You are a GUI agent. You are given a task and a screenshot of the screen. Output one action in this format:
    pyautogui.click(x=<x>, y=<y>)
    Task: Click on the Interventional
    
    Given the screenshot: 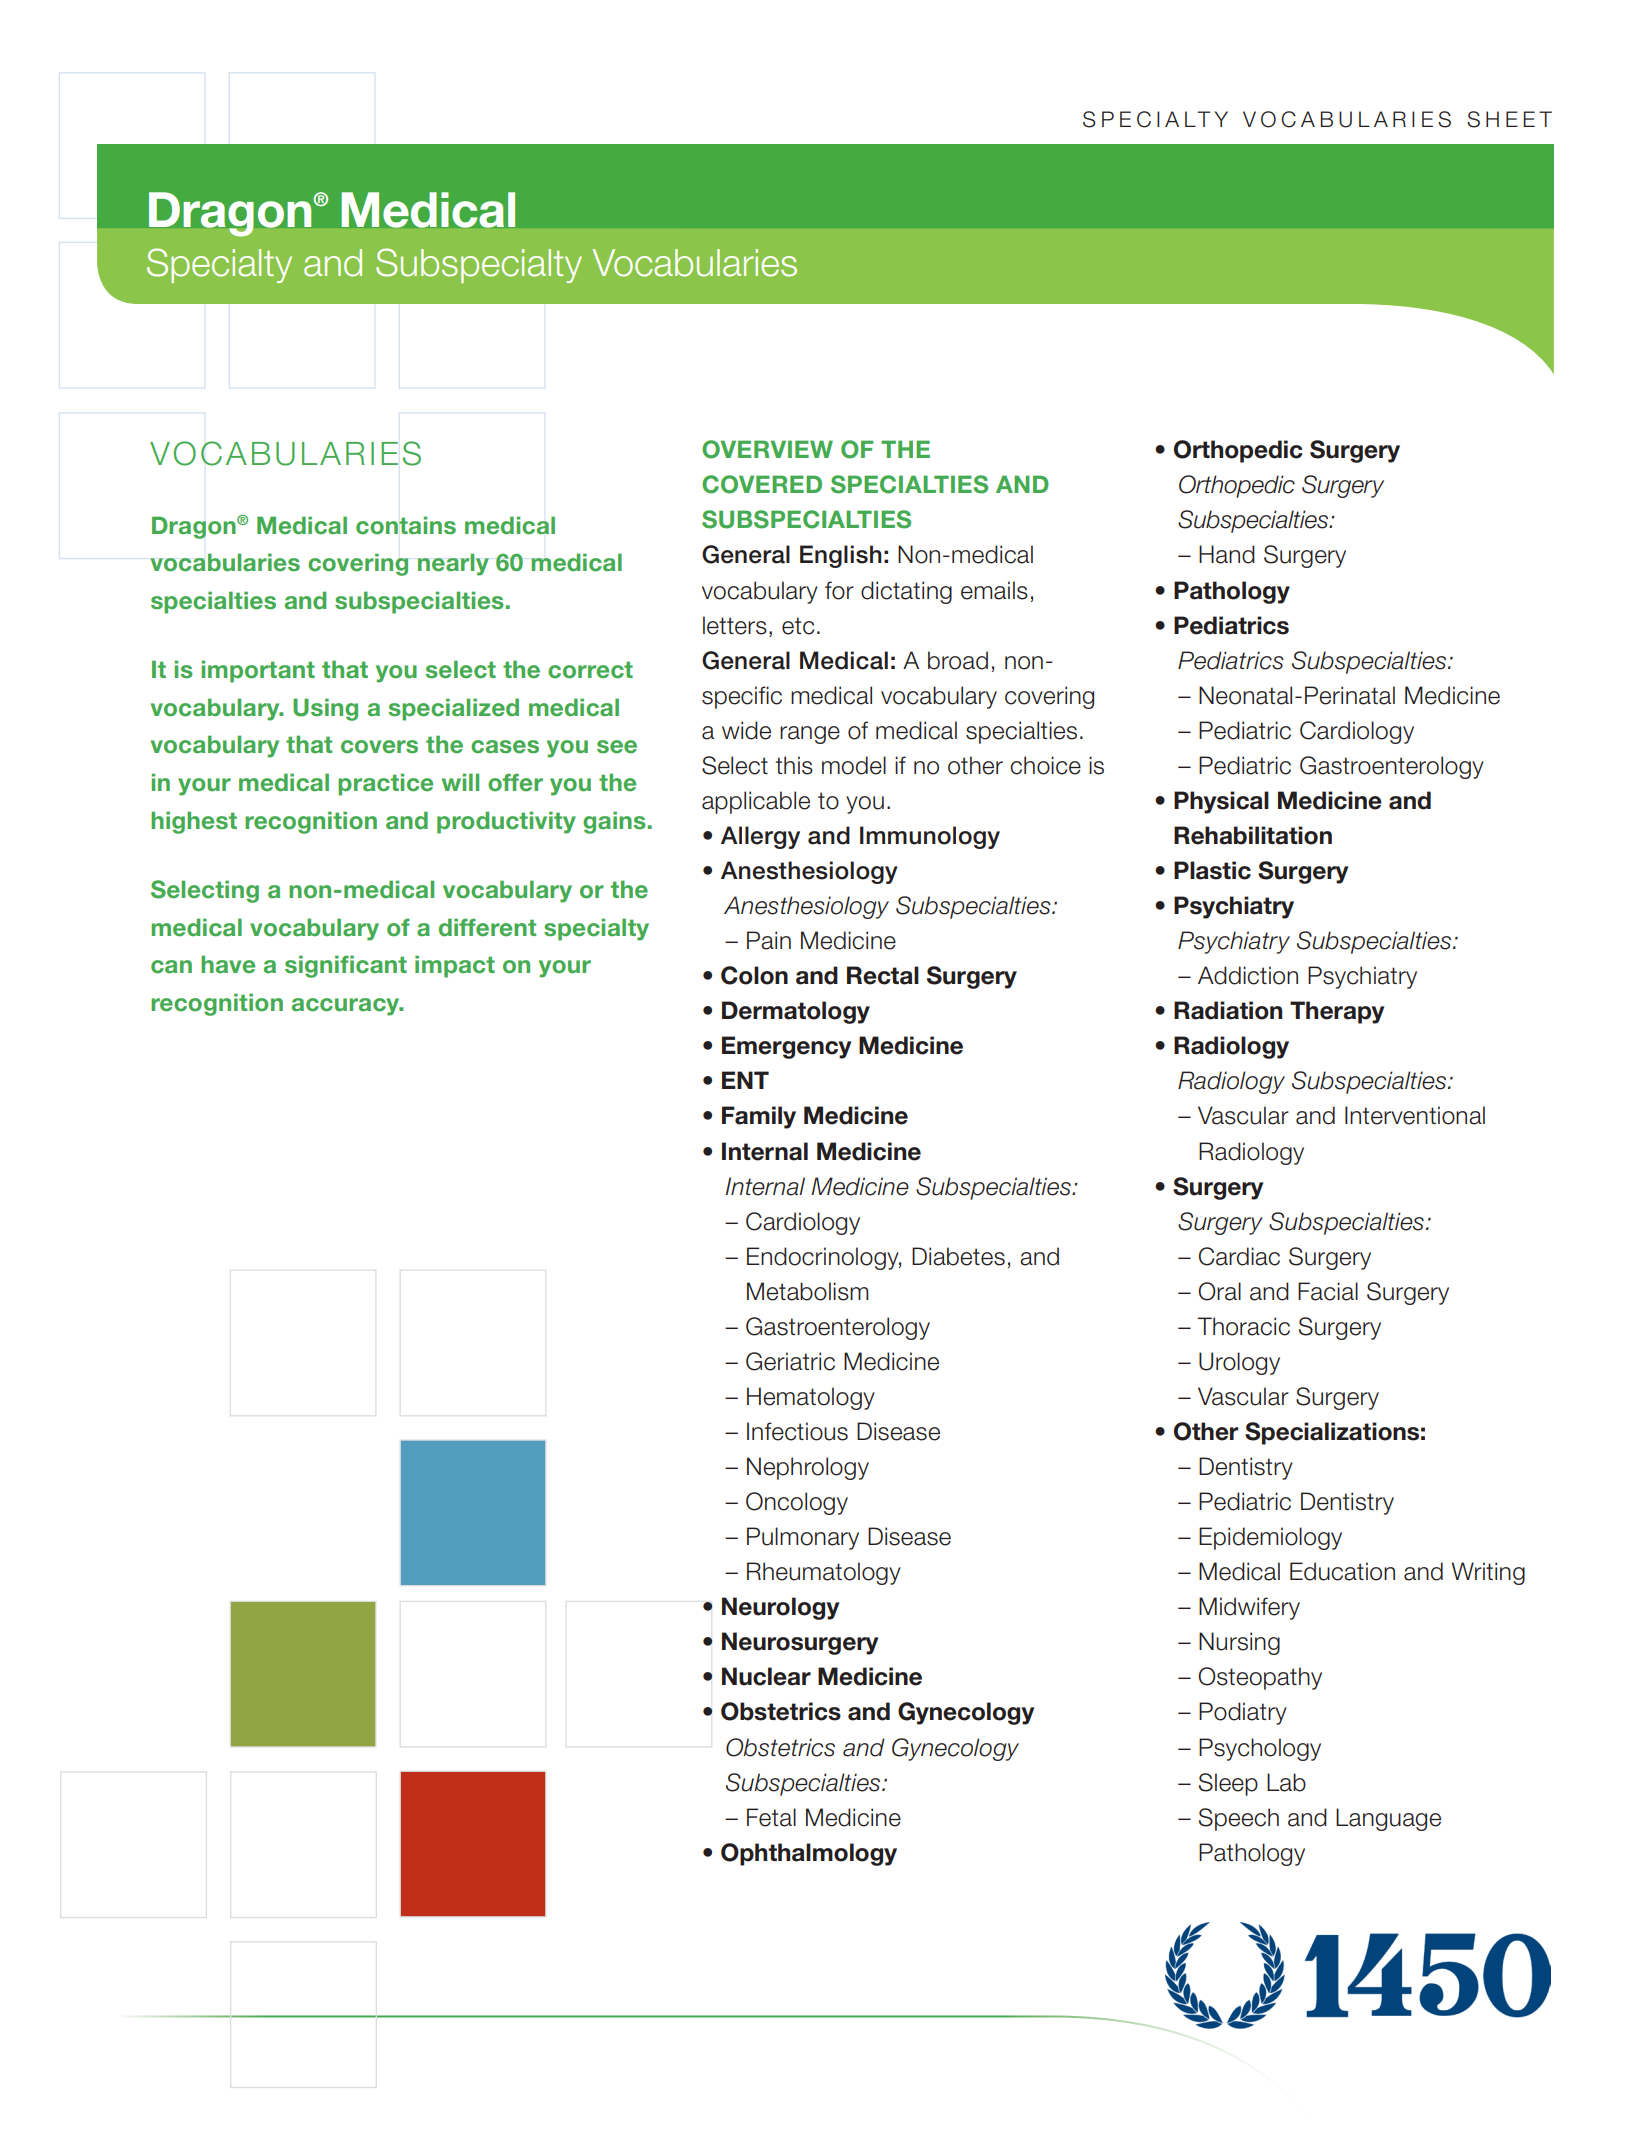 What is the action you would take?
    pyautogui.click(x=1415, y=1115)
